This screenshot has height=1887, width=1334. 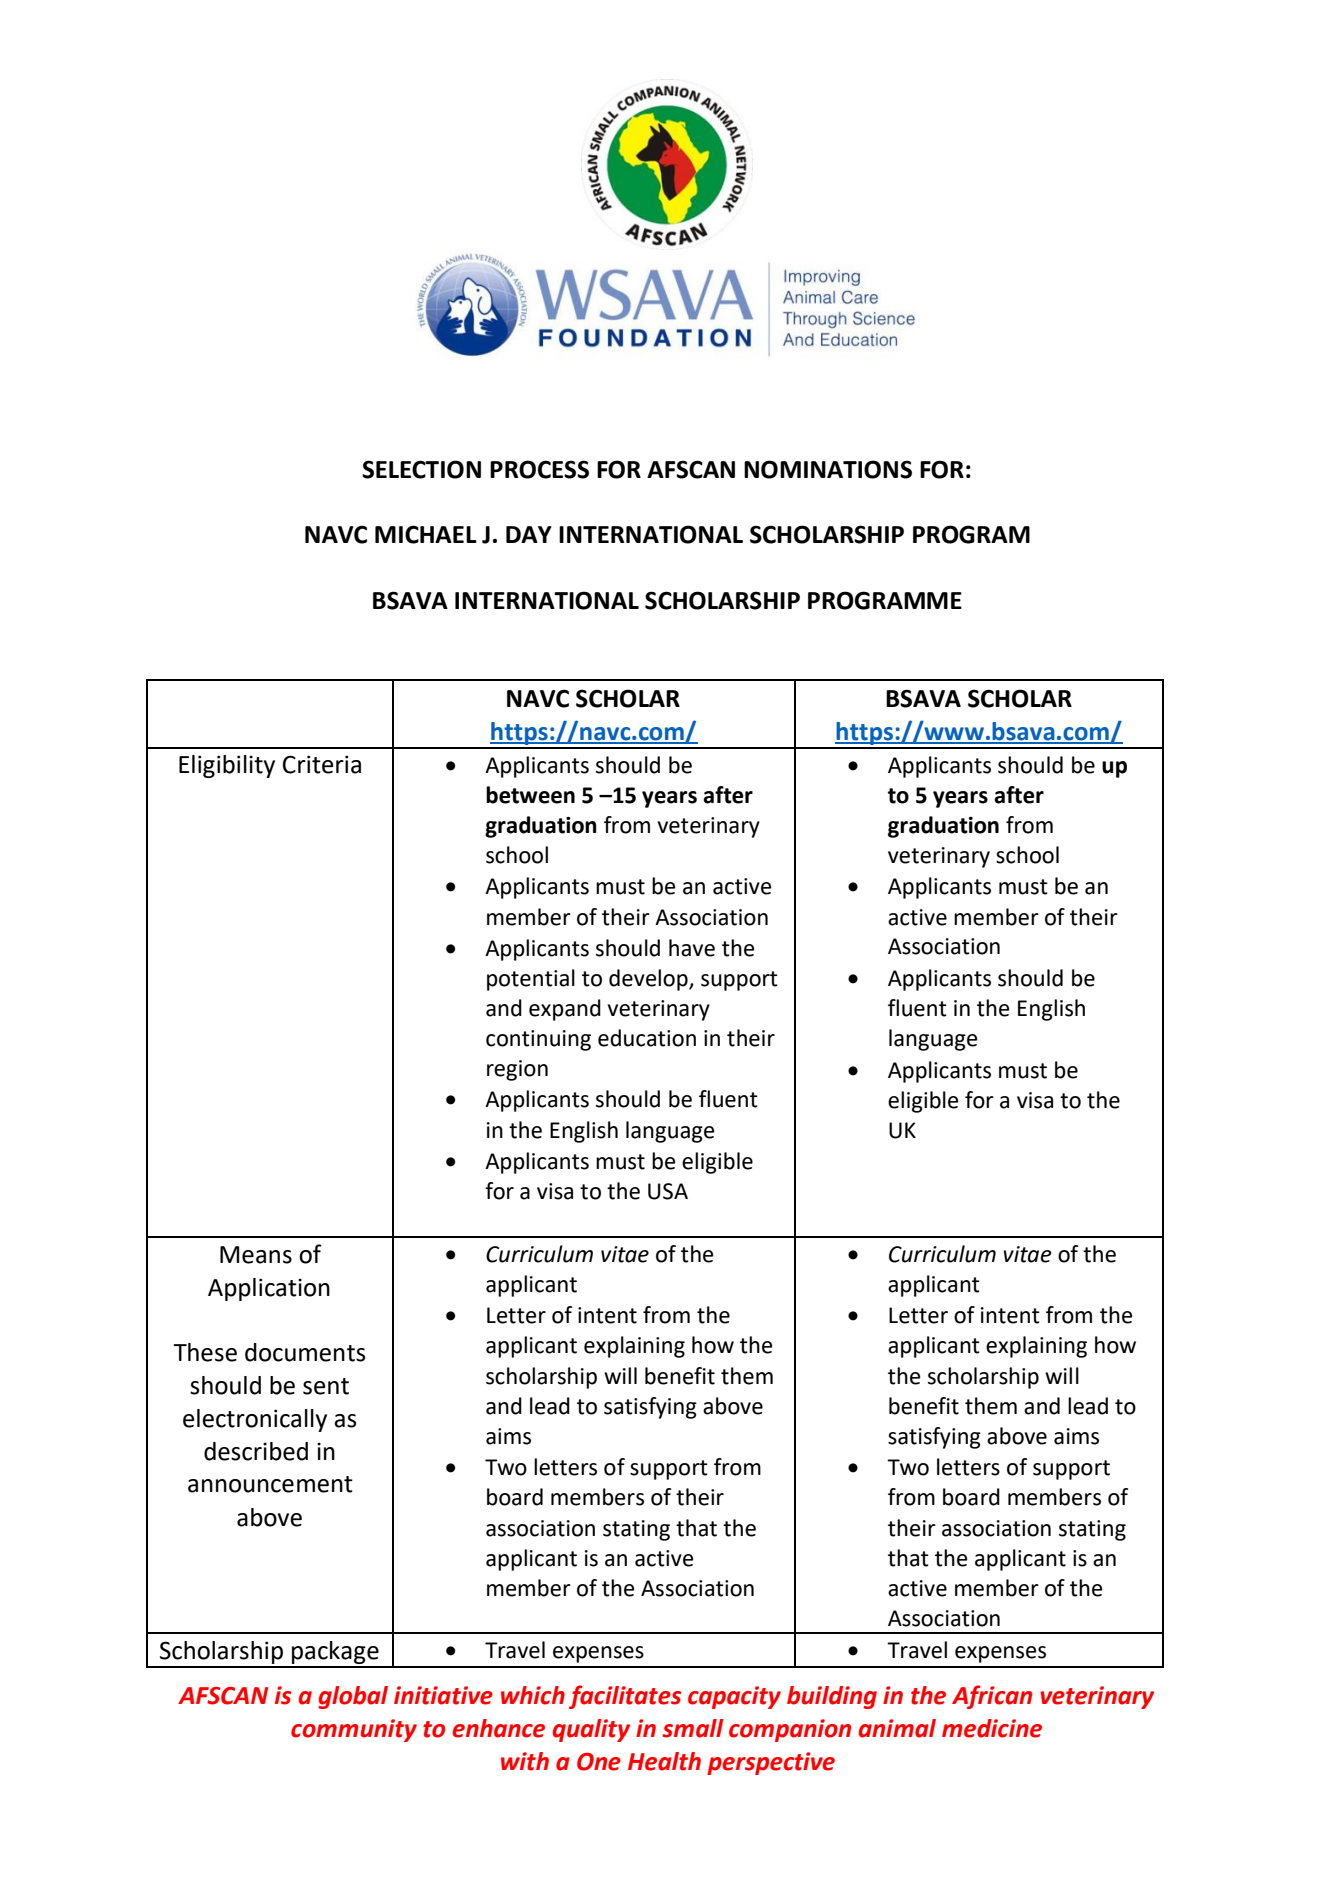 I want to click on NOMINATIONS, so click(x=828, y=469).
